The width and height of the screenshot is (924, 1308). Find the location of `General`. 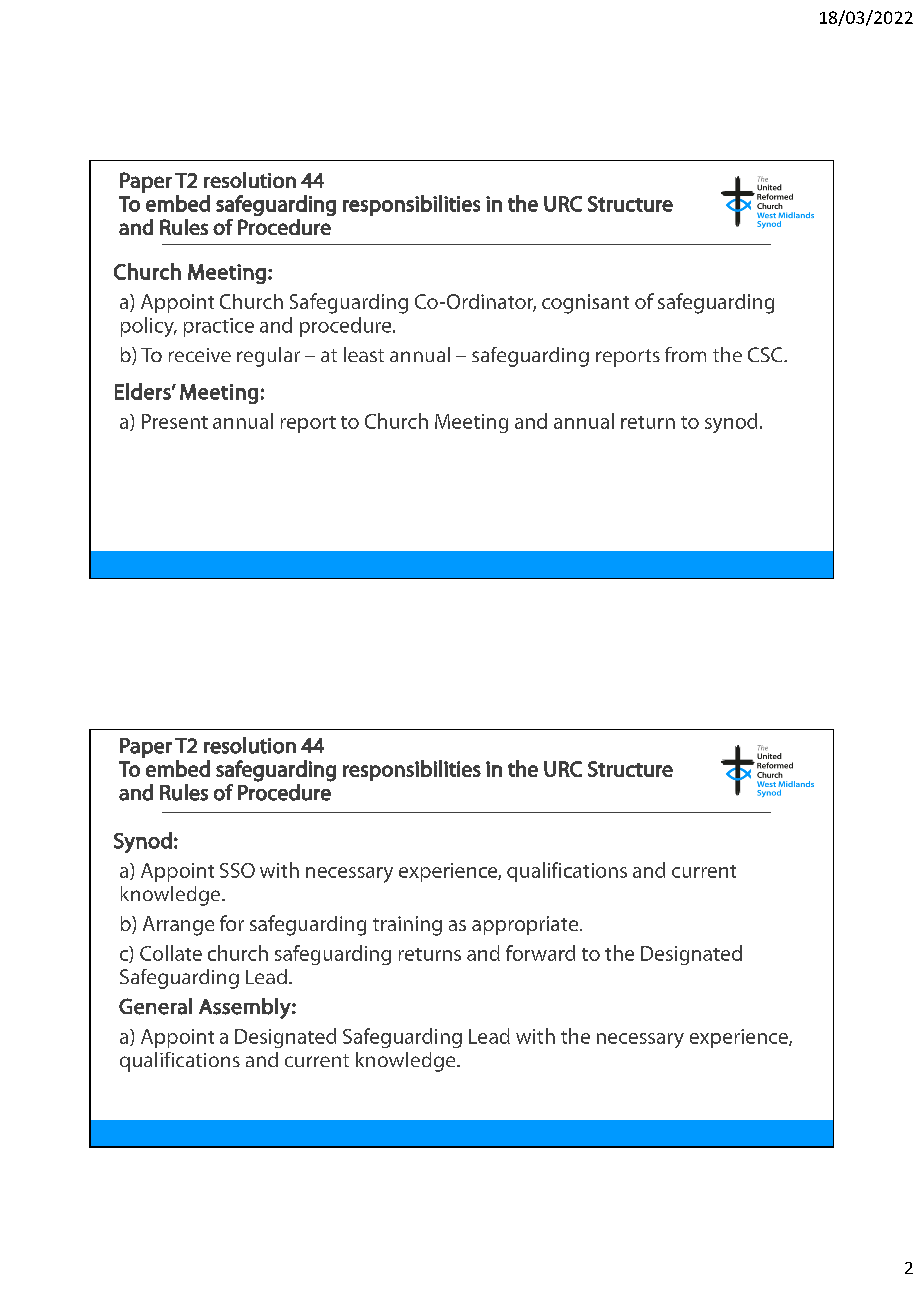

General is located at coordinates (155, 1006).
